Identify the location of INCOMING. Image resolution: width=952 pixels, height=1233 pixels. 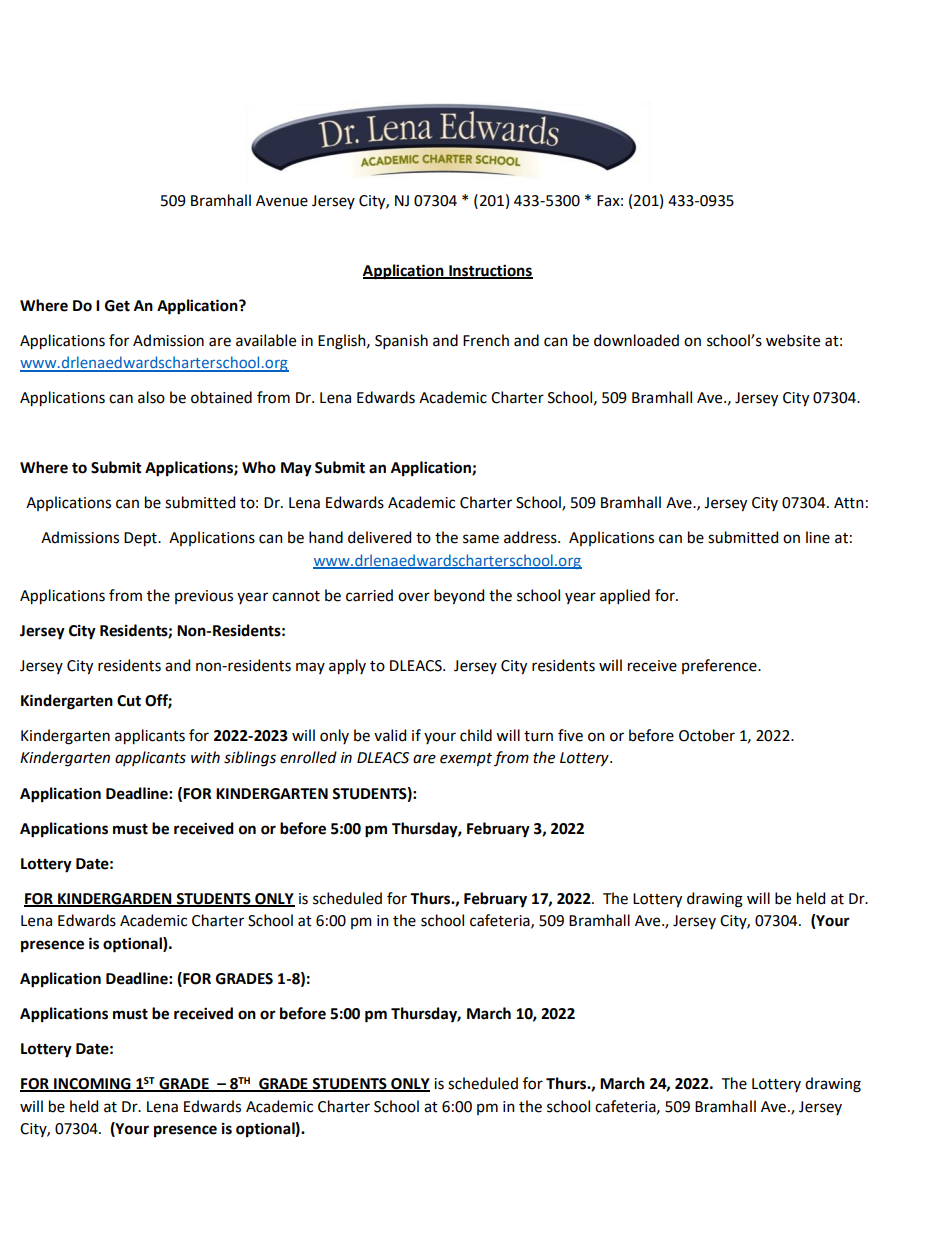
(92, 1085).
